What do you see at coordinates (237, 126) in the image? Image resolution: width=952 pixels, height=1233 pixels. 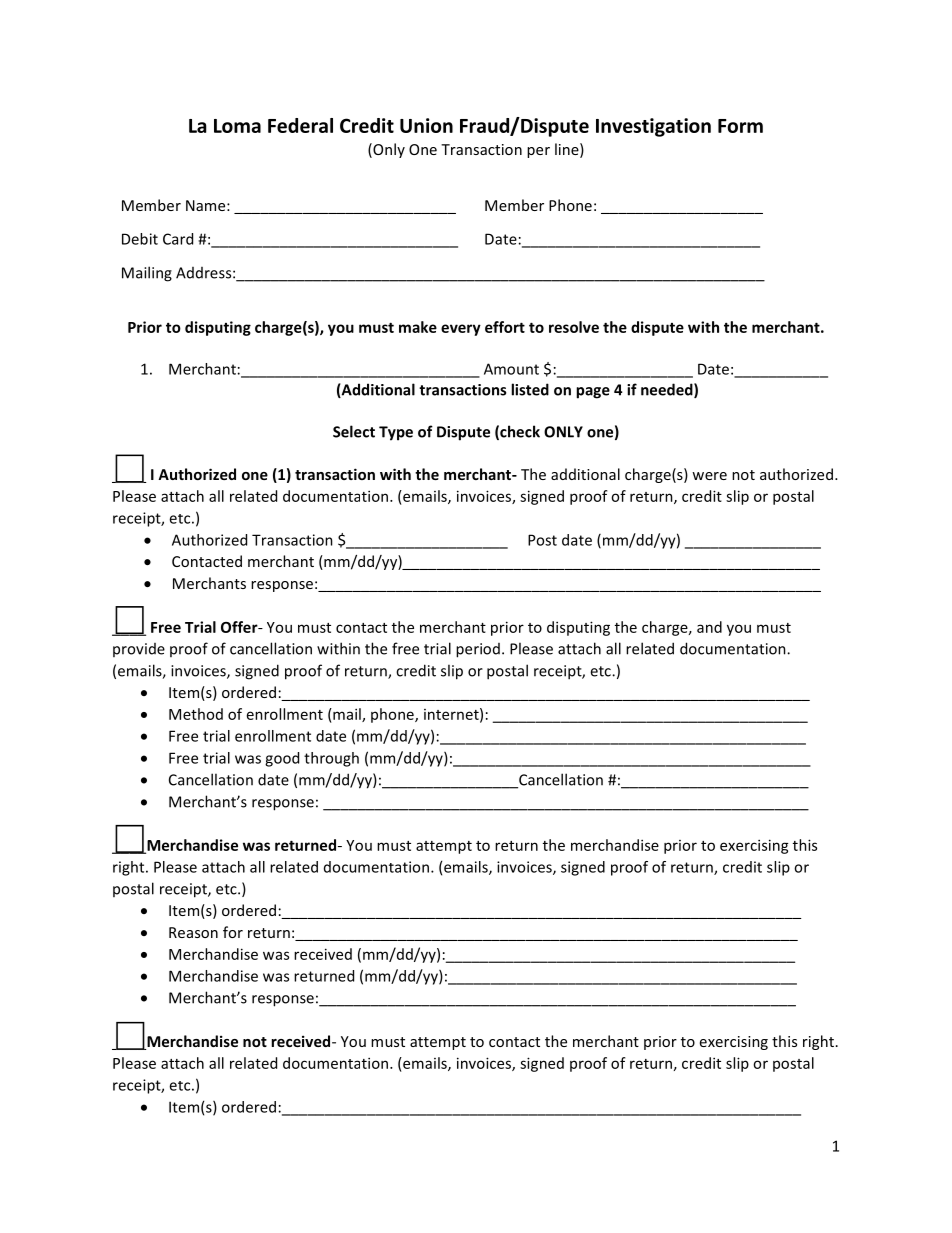 I see `Loma` at bounding box center [237, 126].
